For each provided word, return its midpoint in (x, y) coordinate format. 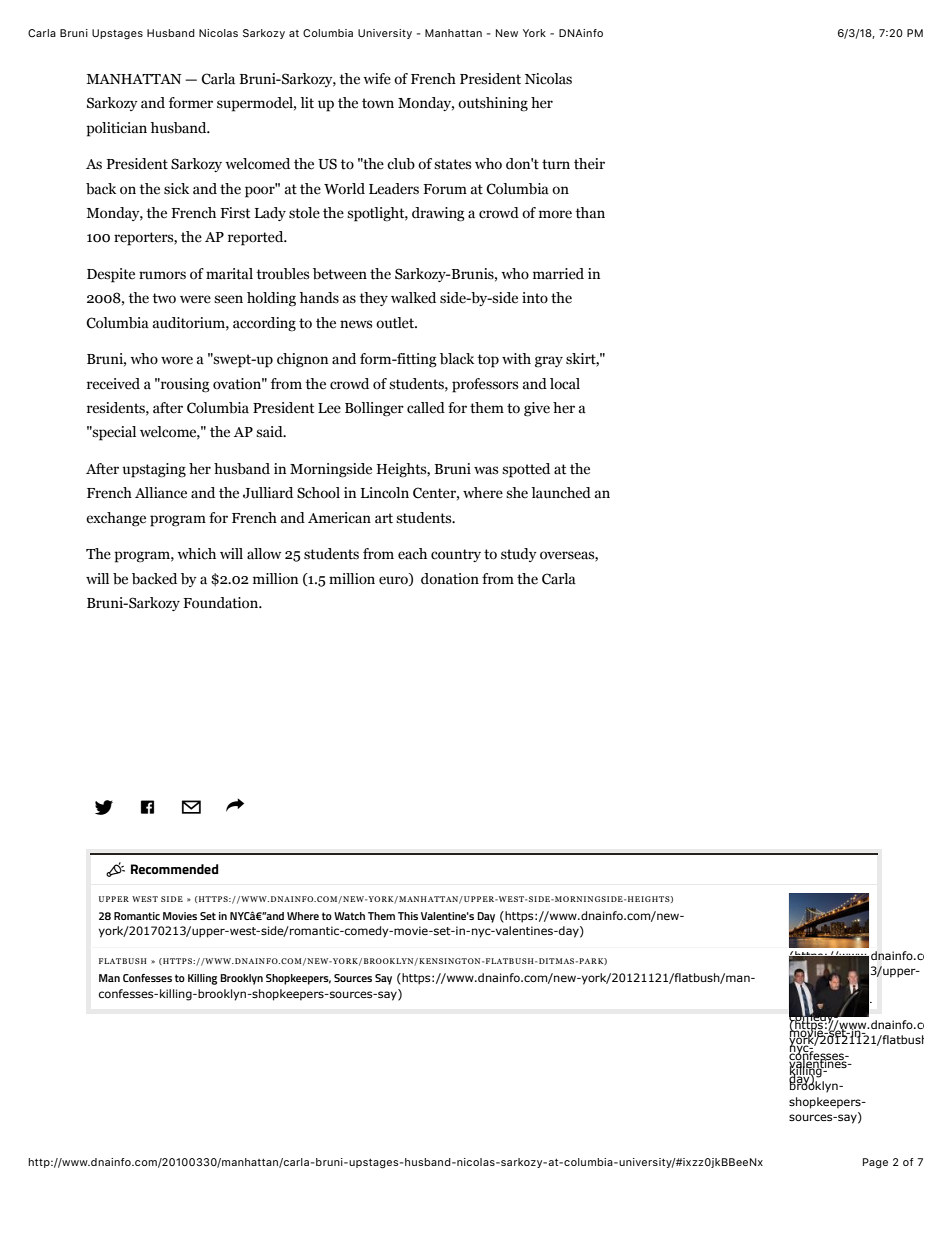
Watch (349, 916)
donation (450, 579)
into (535, 297)
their (589, 164)
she (517, 493)
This (408, 916)
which (196, 553)
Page (875, 1163)
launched (561, 493)
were (195, 299)
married (558, 274)
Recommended (174, 869)
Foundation (222, 603)
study (519, 555)
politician (116, 129)
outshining (493, 104)
